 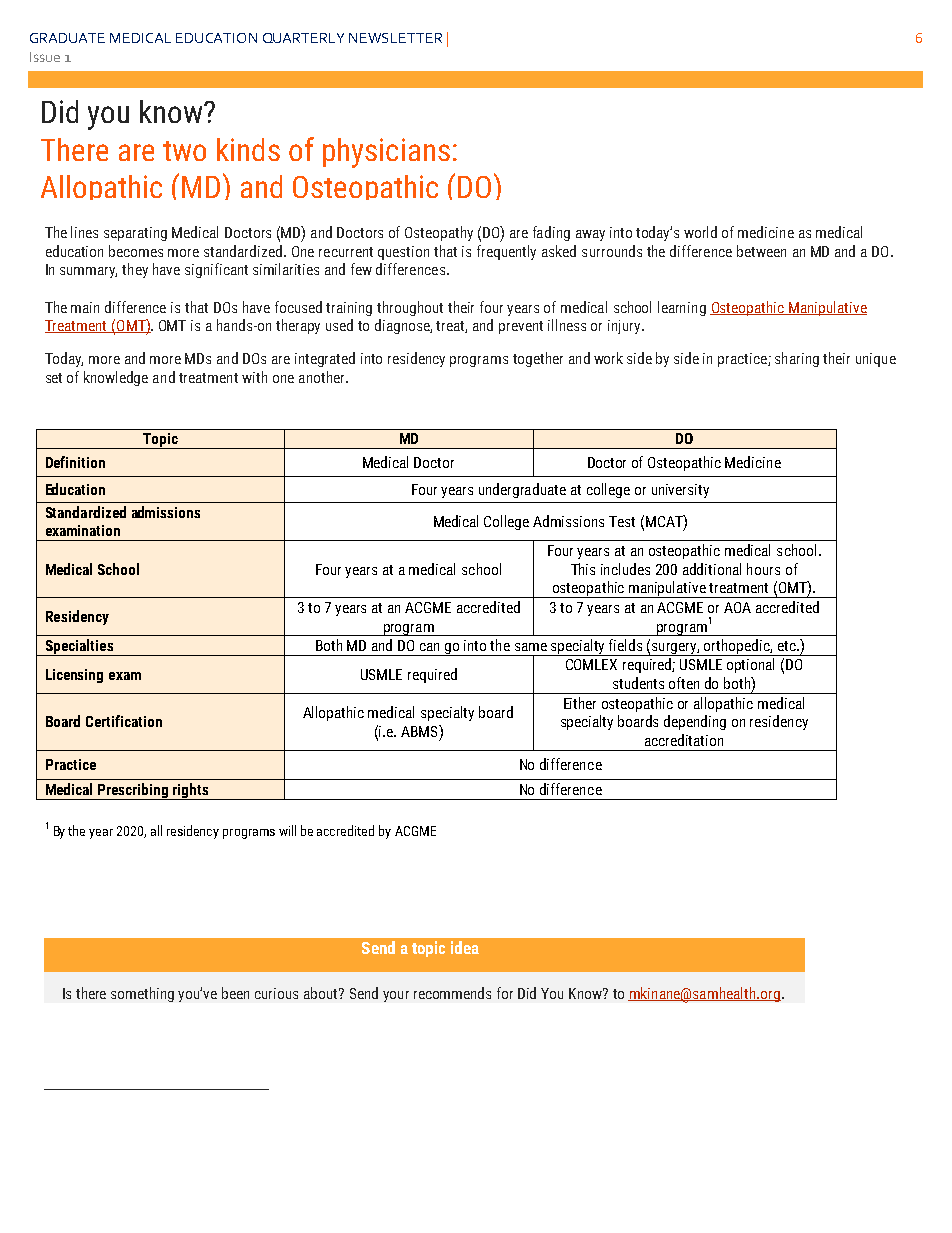 What do you see at coordinates (465, 947) in the screenshot?
I see `idea` at bounding box center [465, 947].
